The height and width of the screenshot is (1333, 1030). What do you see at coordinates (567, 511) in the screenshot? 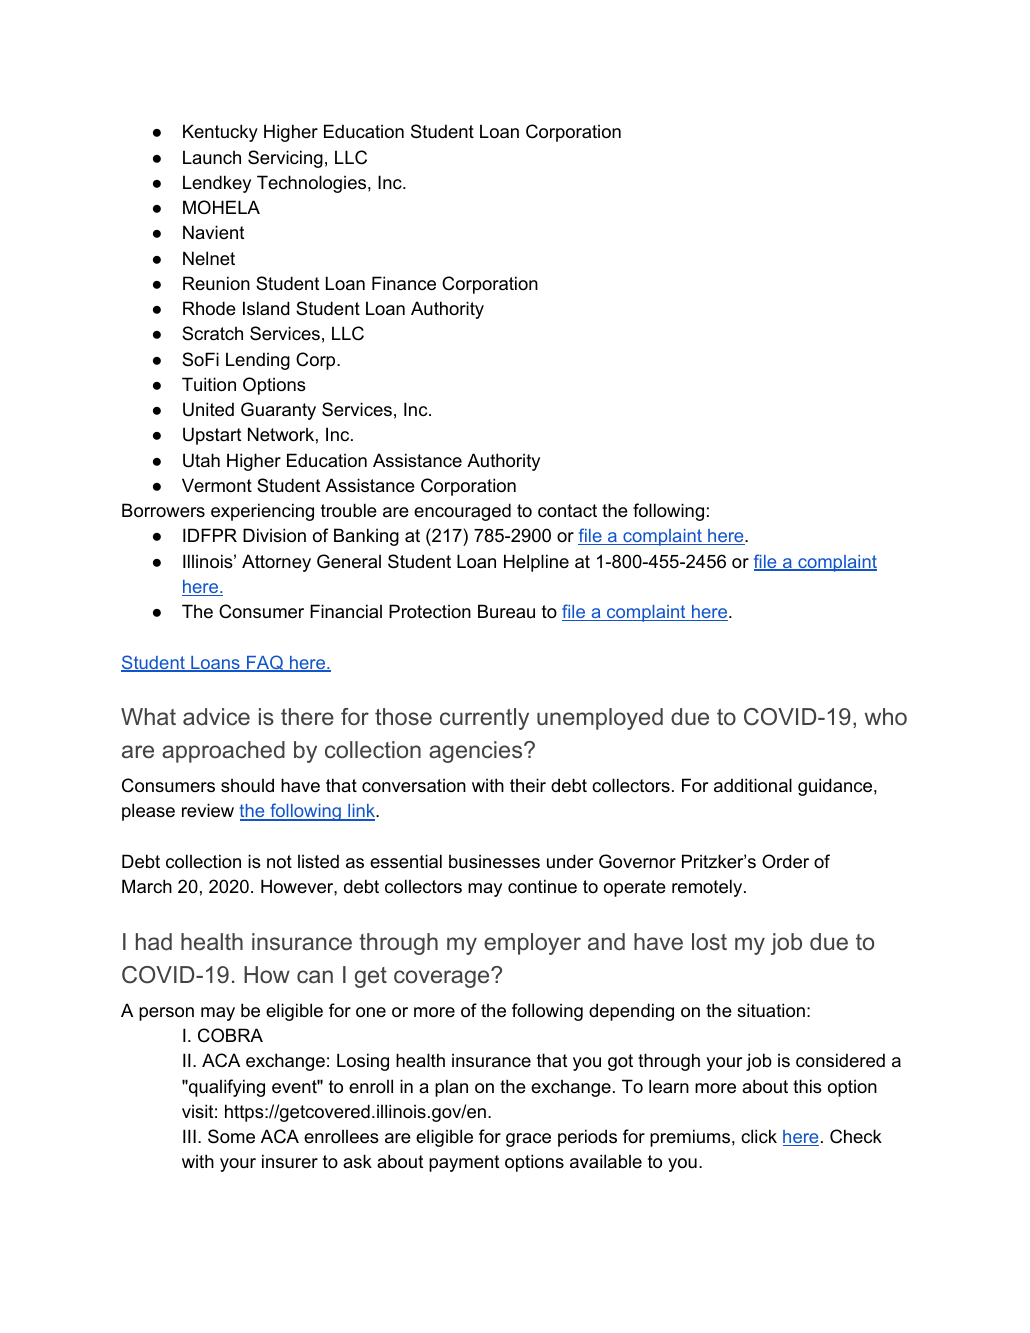
I see `contact` at bounding box center [567, 511].
